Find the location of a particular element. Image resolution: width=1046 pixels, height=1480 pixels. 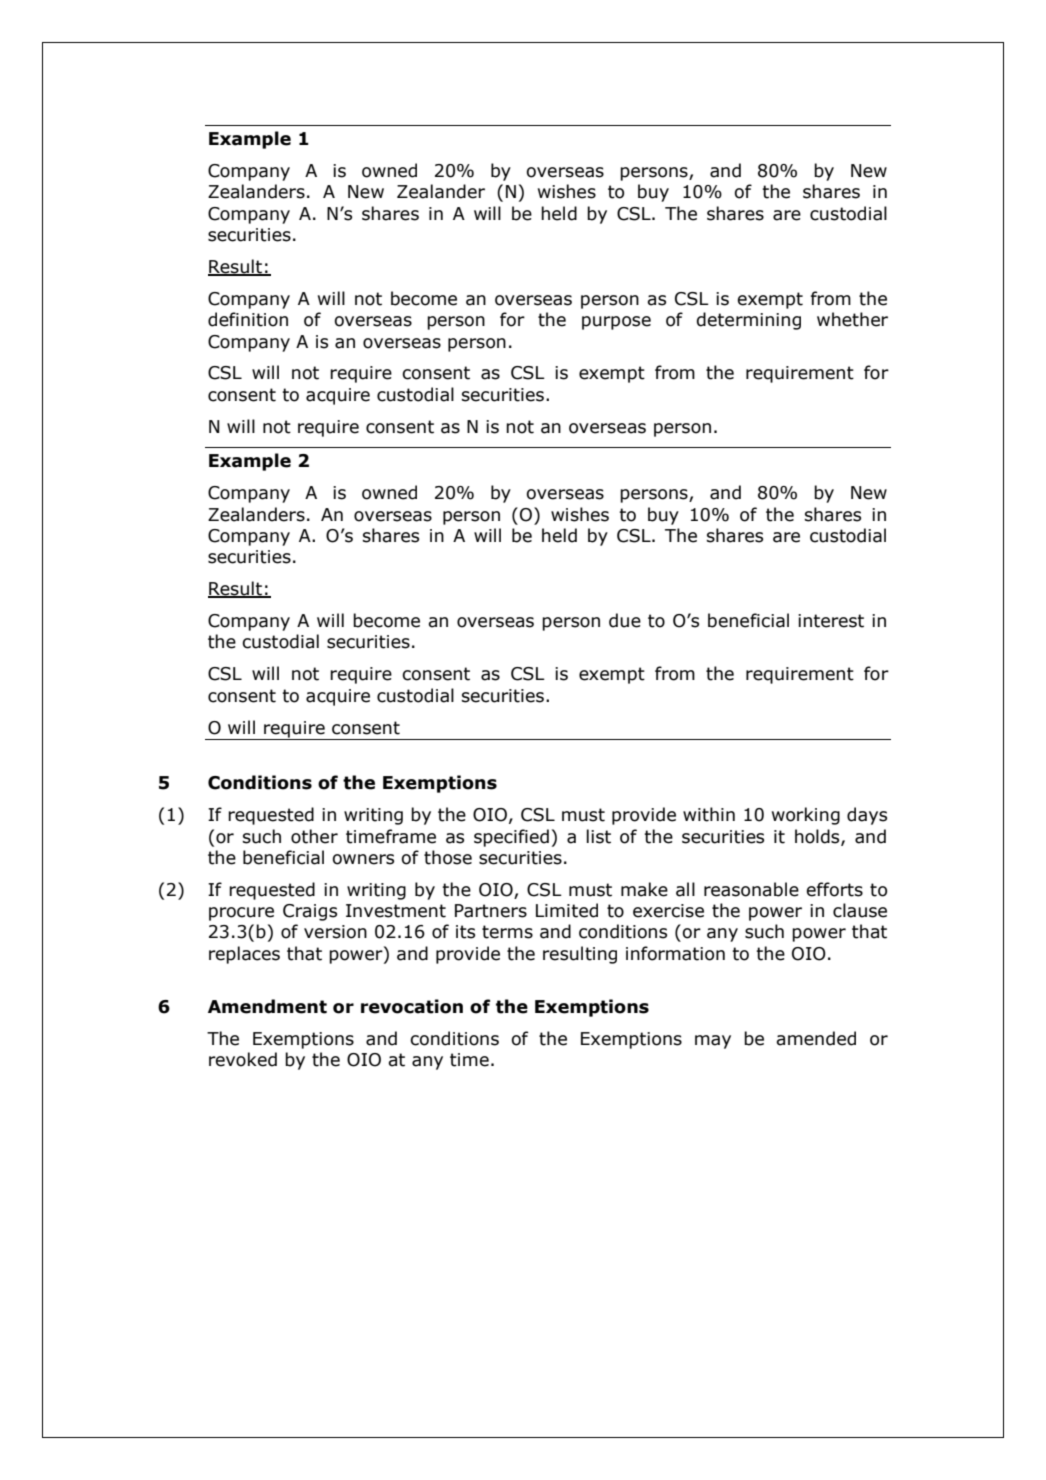

working is located at coordinates (806, 816).
